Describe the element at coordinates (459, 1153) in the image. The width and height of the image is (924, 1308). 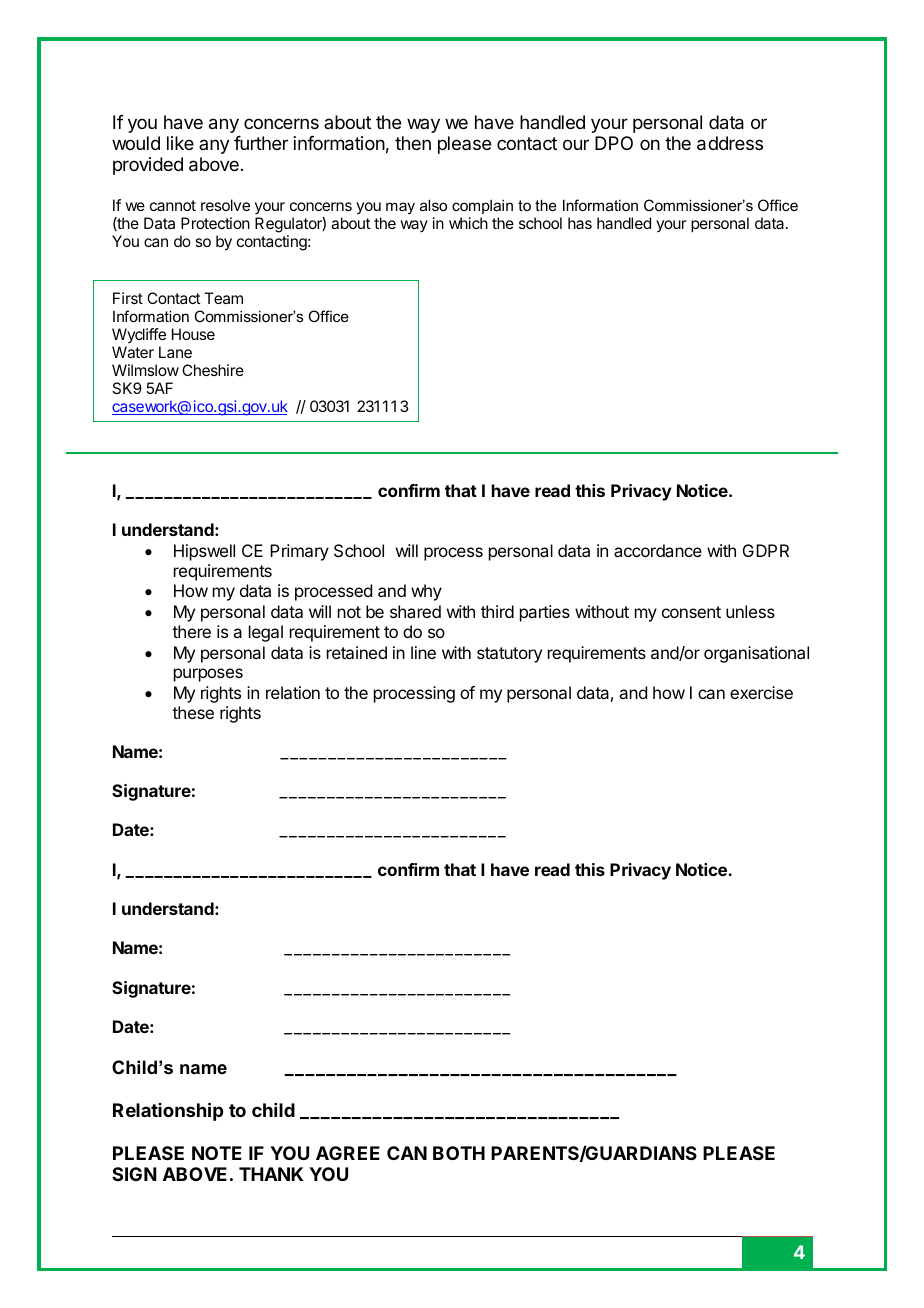
I see `BOTH` at that location.
